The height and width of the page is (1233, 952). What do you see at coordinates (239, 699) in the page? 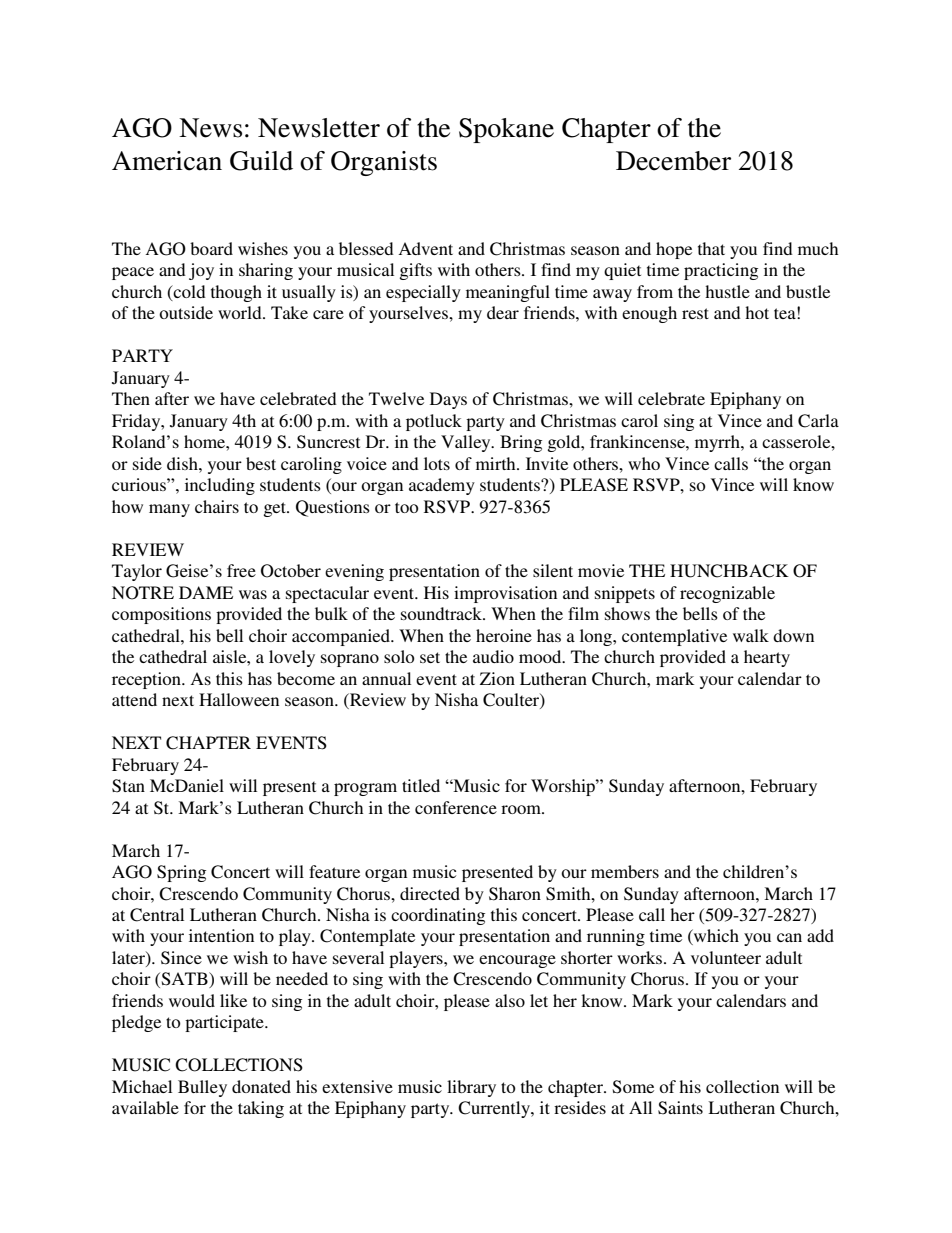
I see `Halloween` at bounding box center [239, 699].
